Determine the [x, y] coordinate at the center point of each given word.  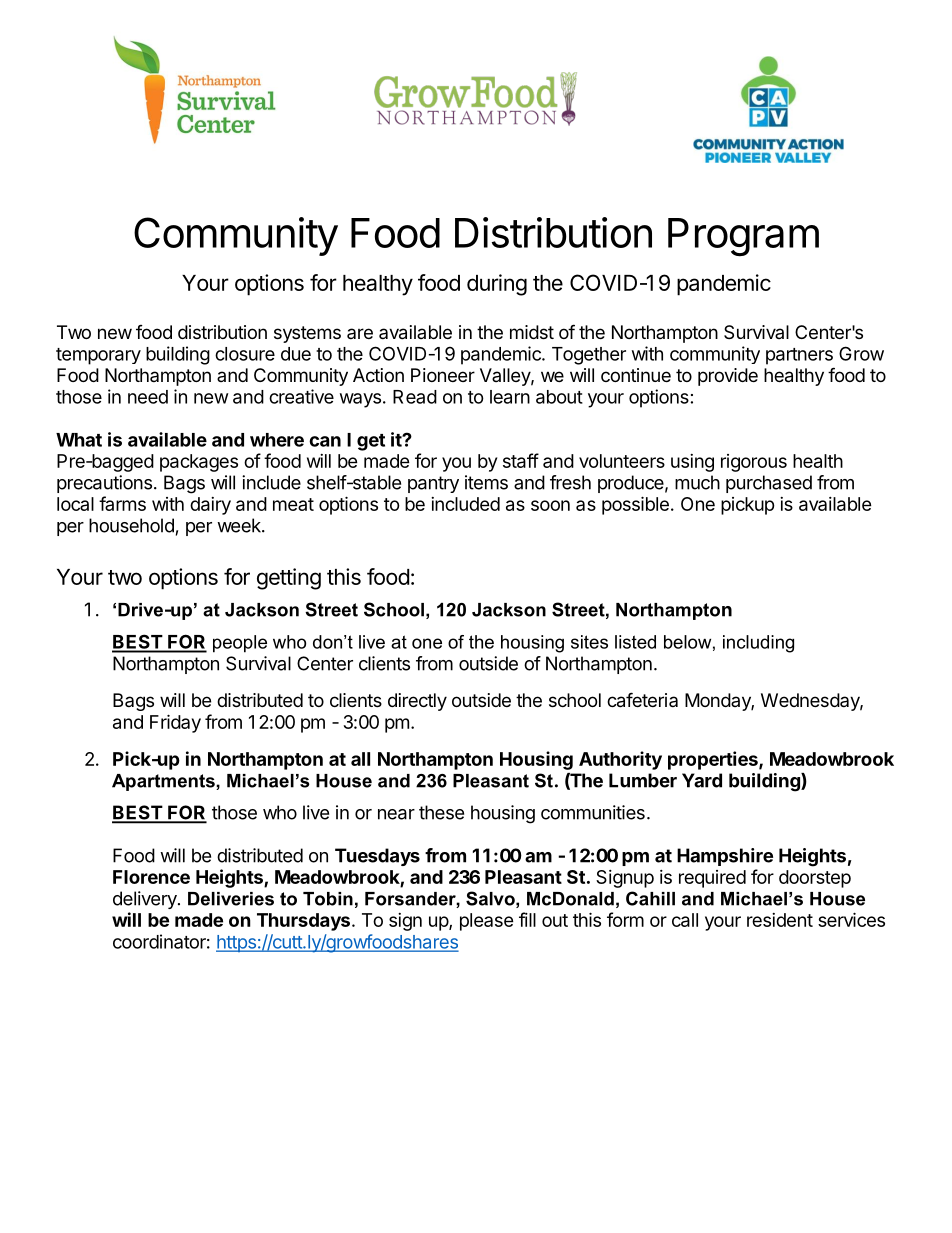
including [758, 644]
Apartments [164, 782]
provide [728, 377]
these [441, 812]
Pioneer [443, 375]
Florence [151, 877]
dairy [210, 506]
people [240, 644]
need [148, 397]
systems [307, 334]
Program [743, 237]
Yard [702, 780]
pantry [433, 484]
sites [589, 642]
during [497, 285]
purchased [769, 484]
